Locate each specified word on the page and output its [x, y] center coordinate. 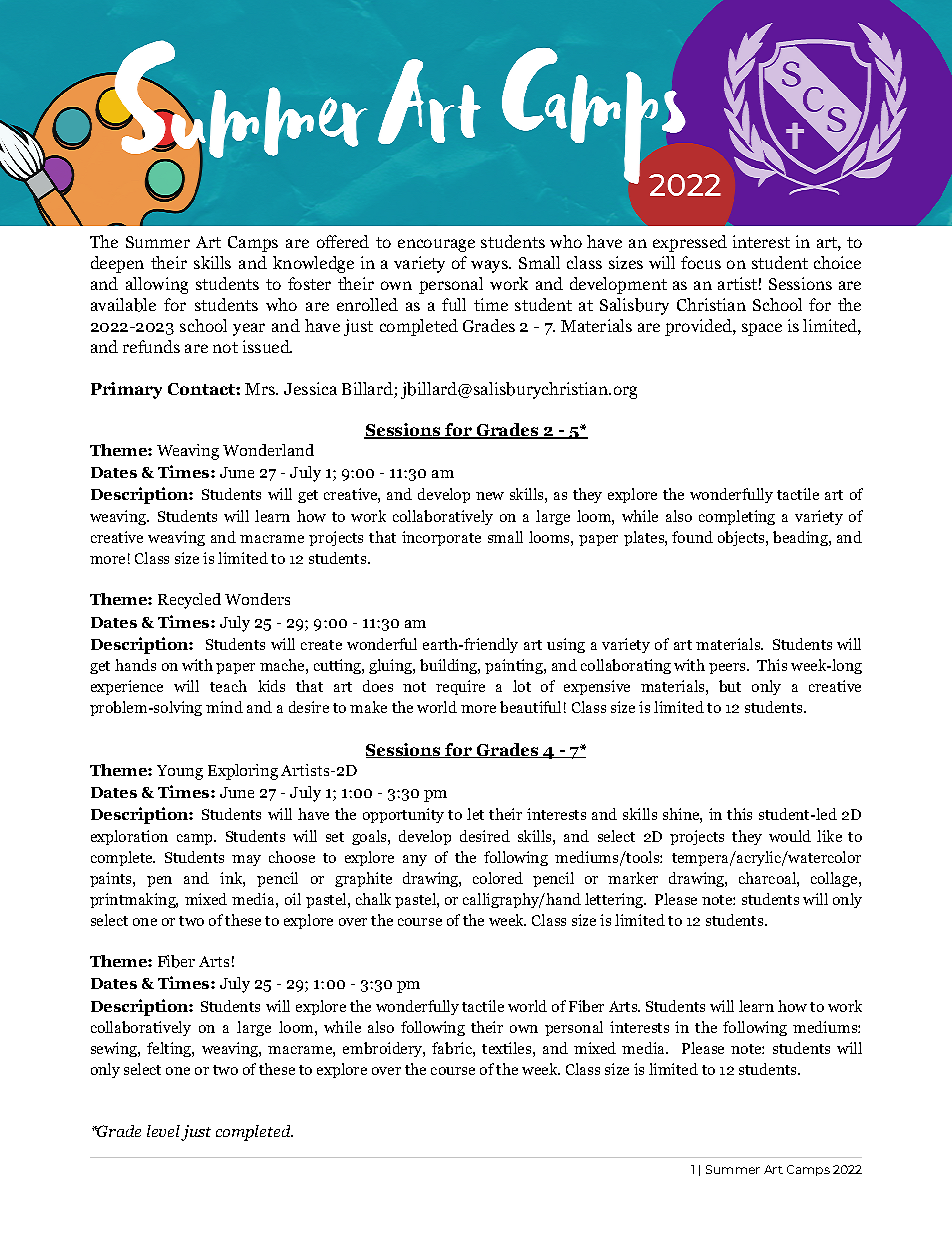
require [460, 687]
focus [701, 262]
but [730, 686]
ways [490, 266]
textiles [506, 1048]
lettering [615, 900]
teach [228, 686]
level [163, 1131]
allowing [157, 285]
